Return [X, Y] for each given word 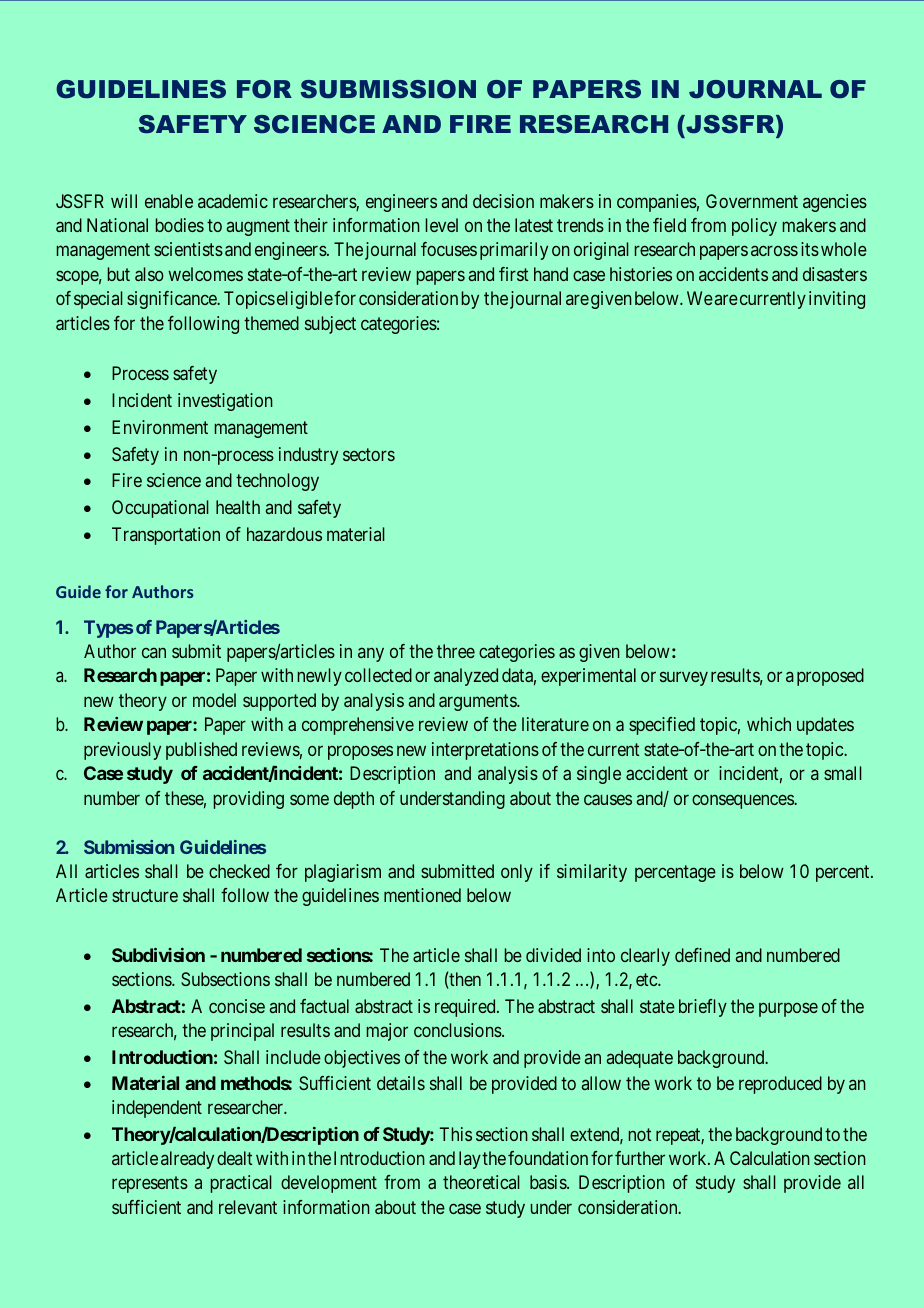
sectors [369, 454]
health [238, 507]
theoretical [481, 1182]
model [214, 700]
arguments [478, 702]
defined [702, 955]
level [442, 225]
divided [553, 955]
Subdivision [158, 955]
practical [241, 1184]
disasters [835, 274]
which [769, 724]
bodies [180, 225]
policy [754, 227]
